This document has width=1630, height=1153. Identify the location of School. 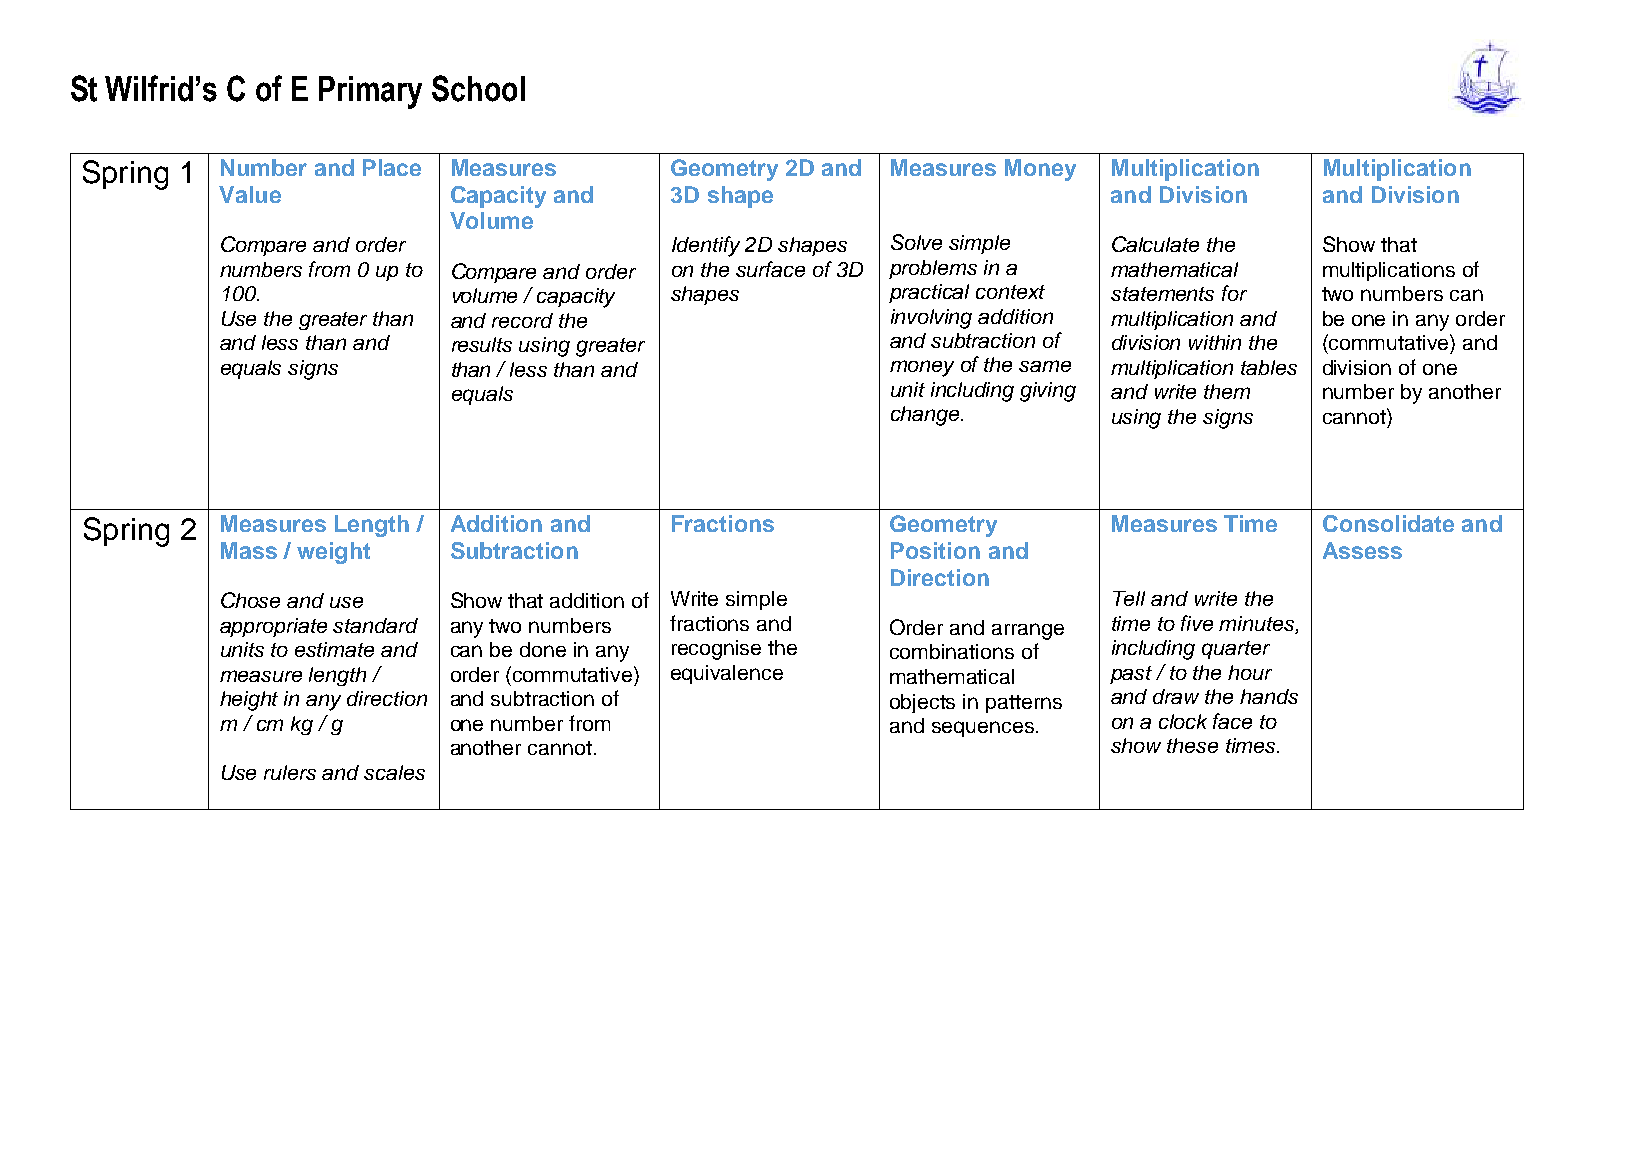
(478, 88).
